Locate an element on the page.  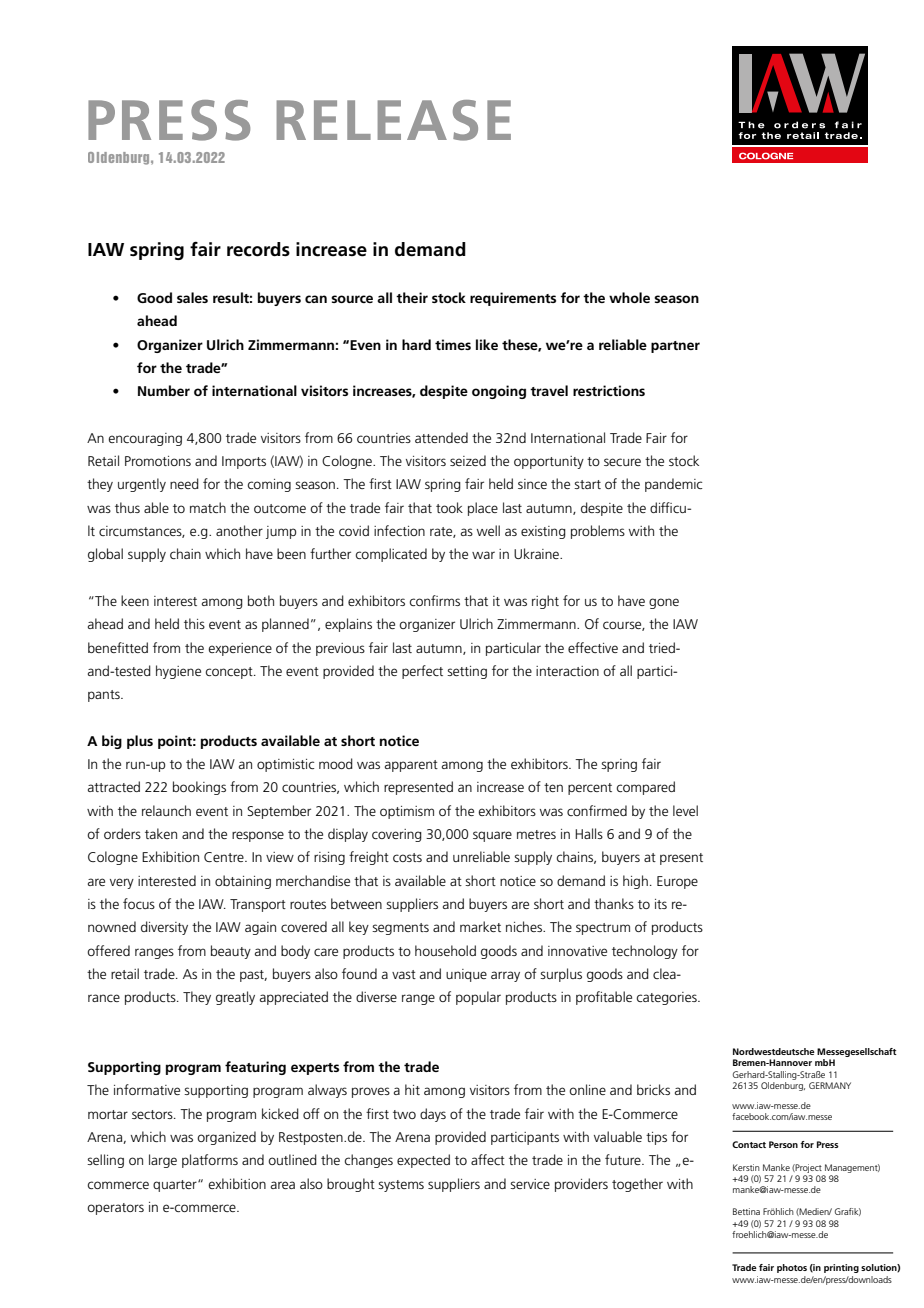
whole is located at coordinates (629, 297).
